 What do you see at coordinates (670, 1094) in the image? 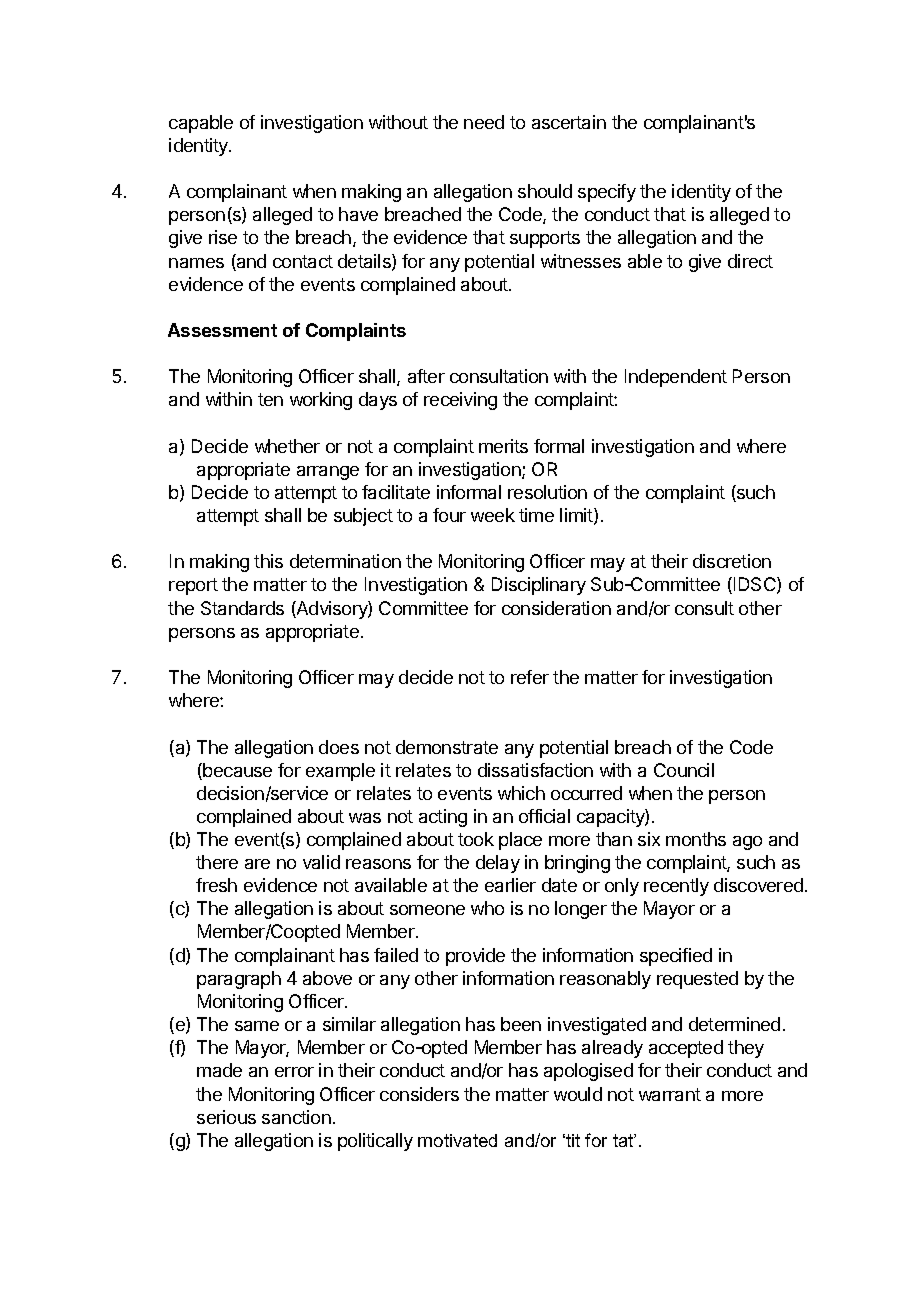
I see `warrant` at bounding box center [670, 1094].
